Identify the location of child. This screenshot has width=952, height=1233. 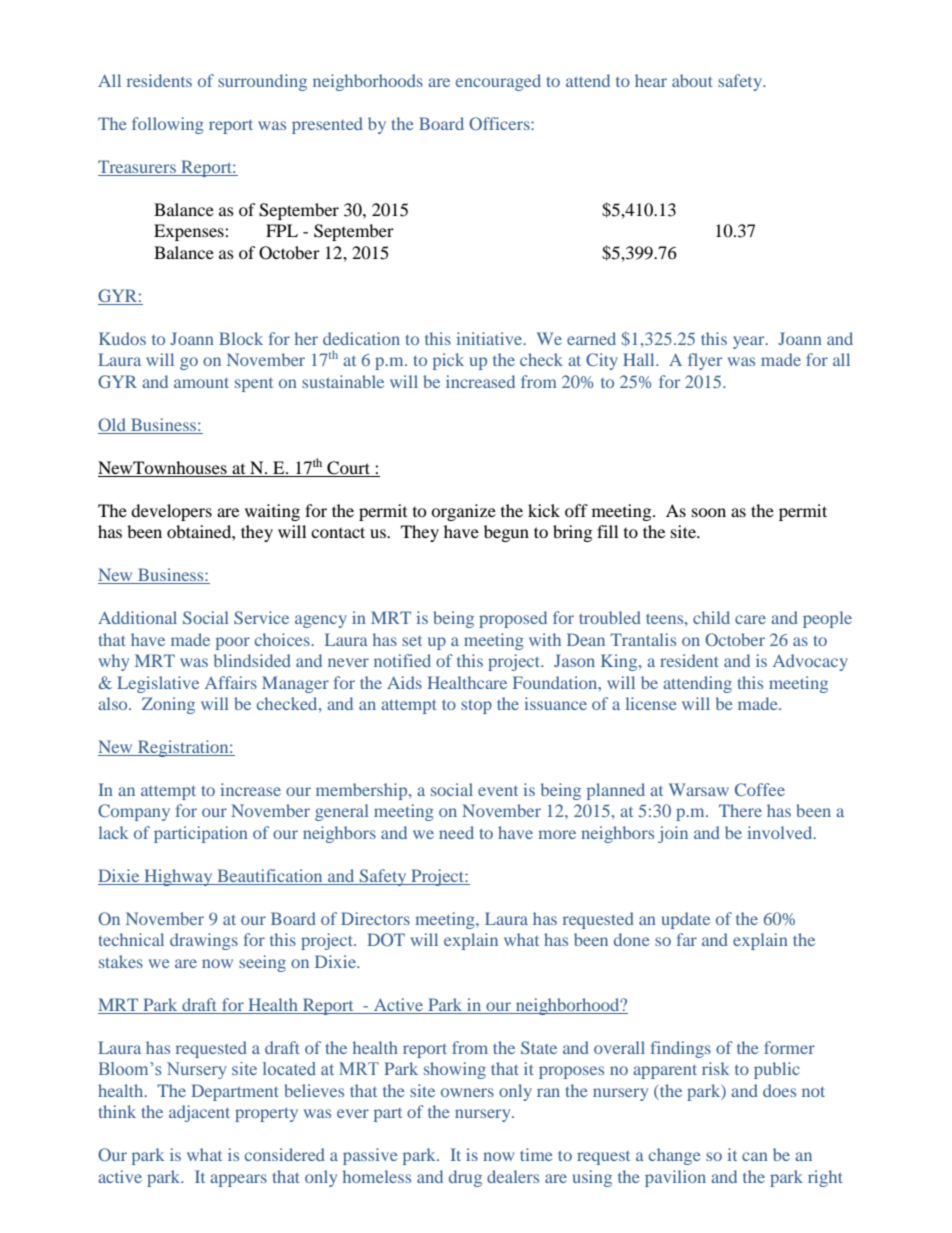
(711, 617).
